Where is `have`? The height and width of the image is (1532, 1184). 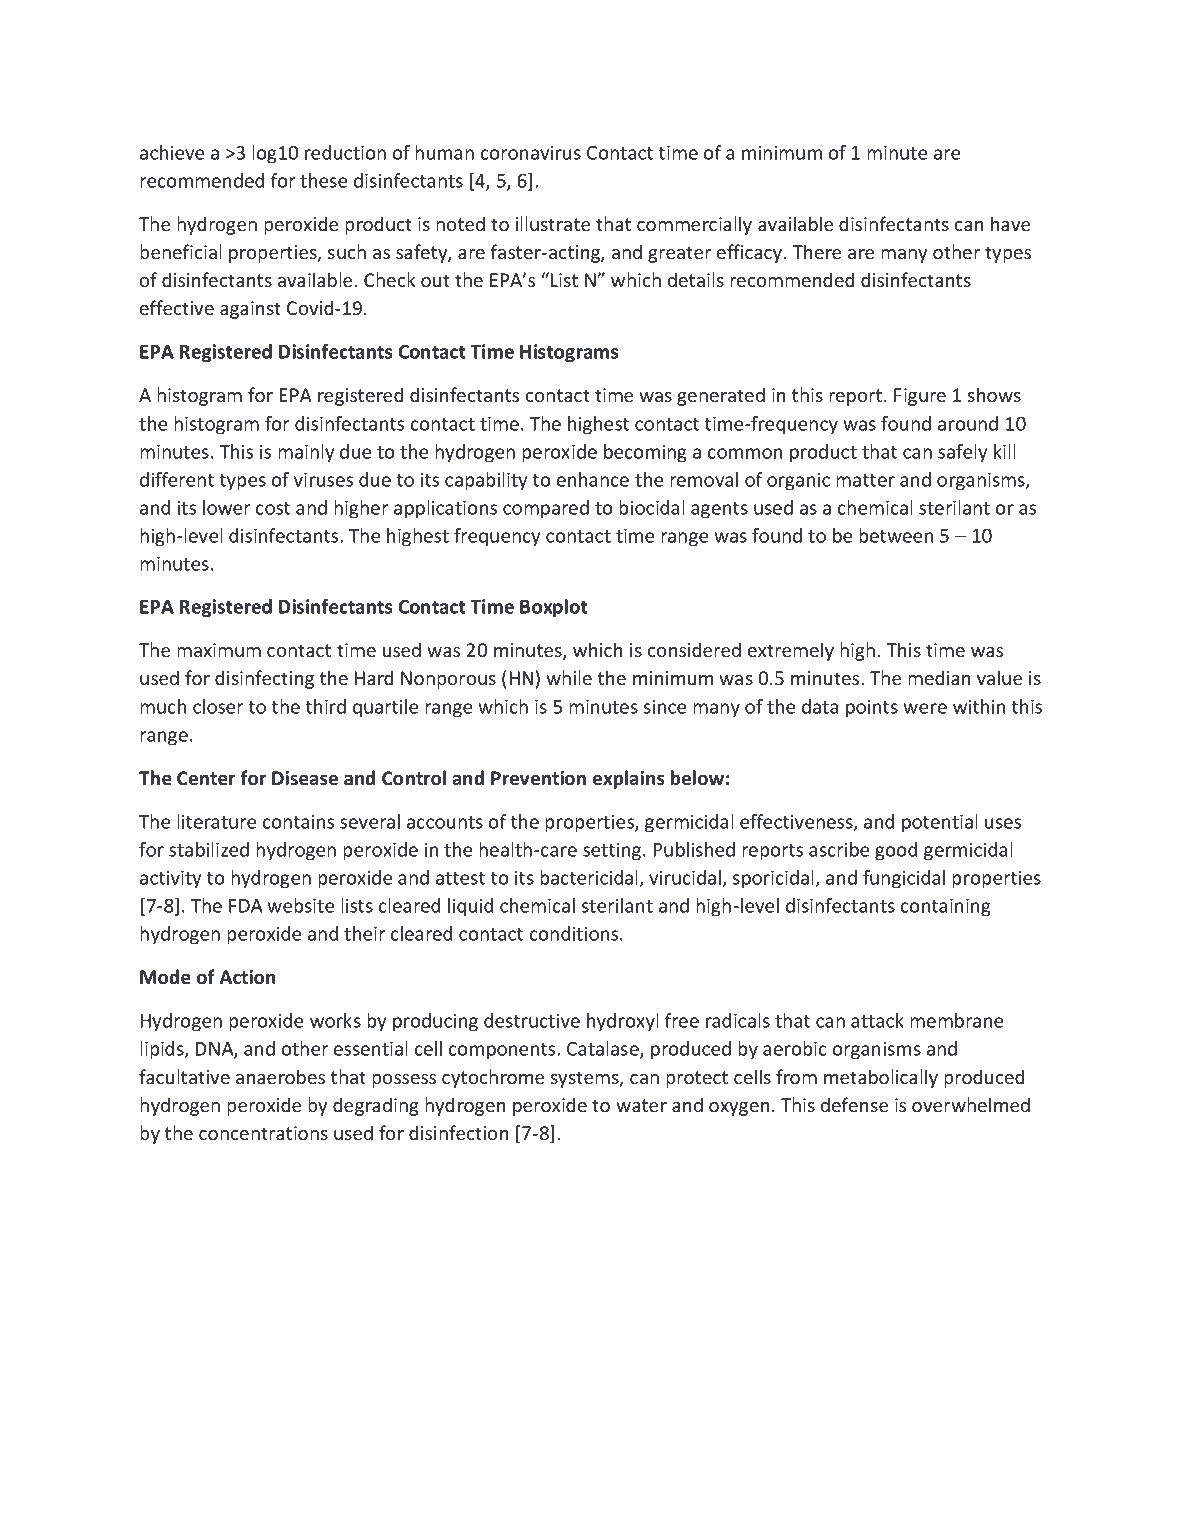
have is located at coordinates (1010, 223).
